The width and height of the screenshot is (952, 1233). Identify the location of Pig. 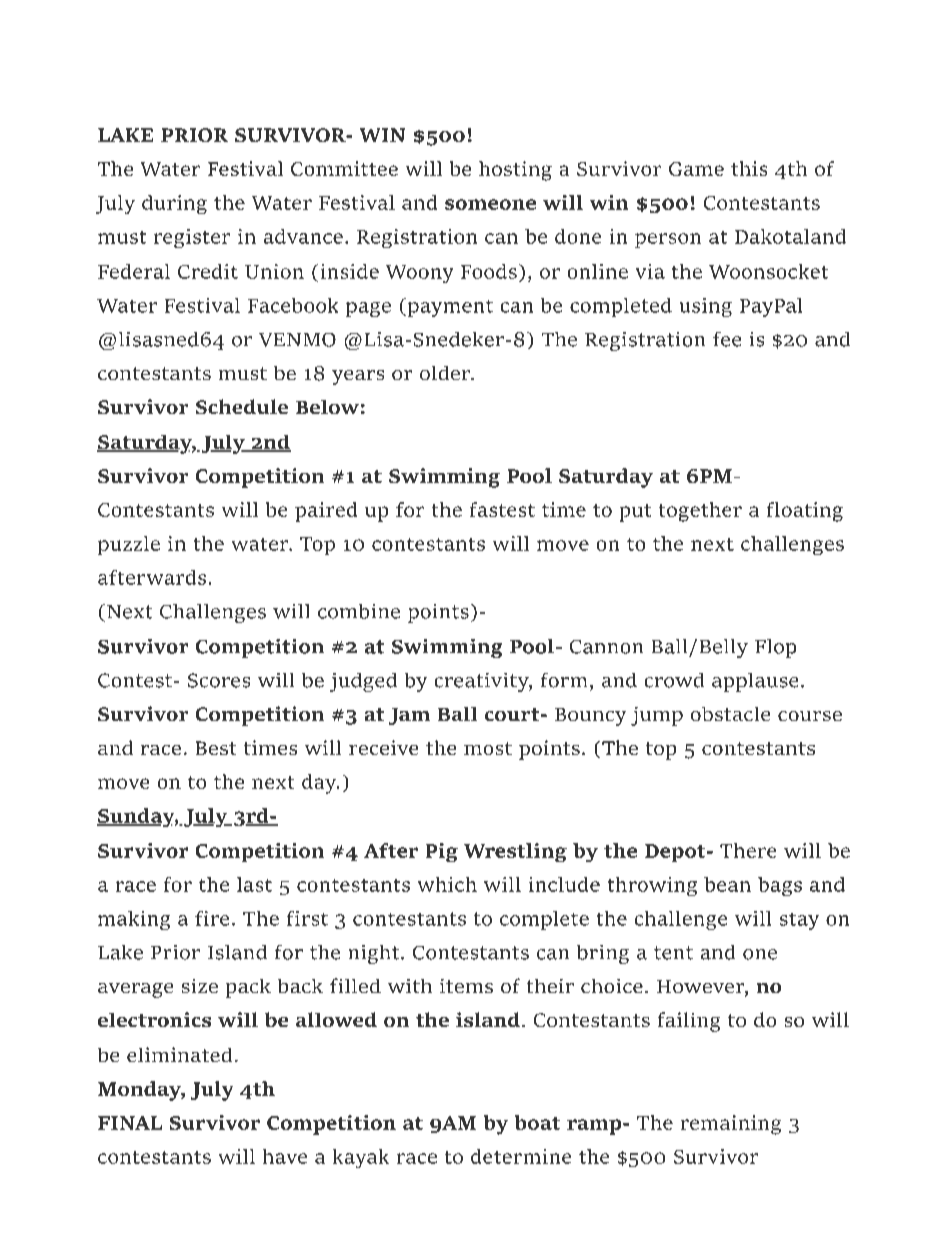
(442, 852).
